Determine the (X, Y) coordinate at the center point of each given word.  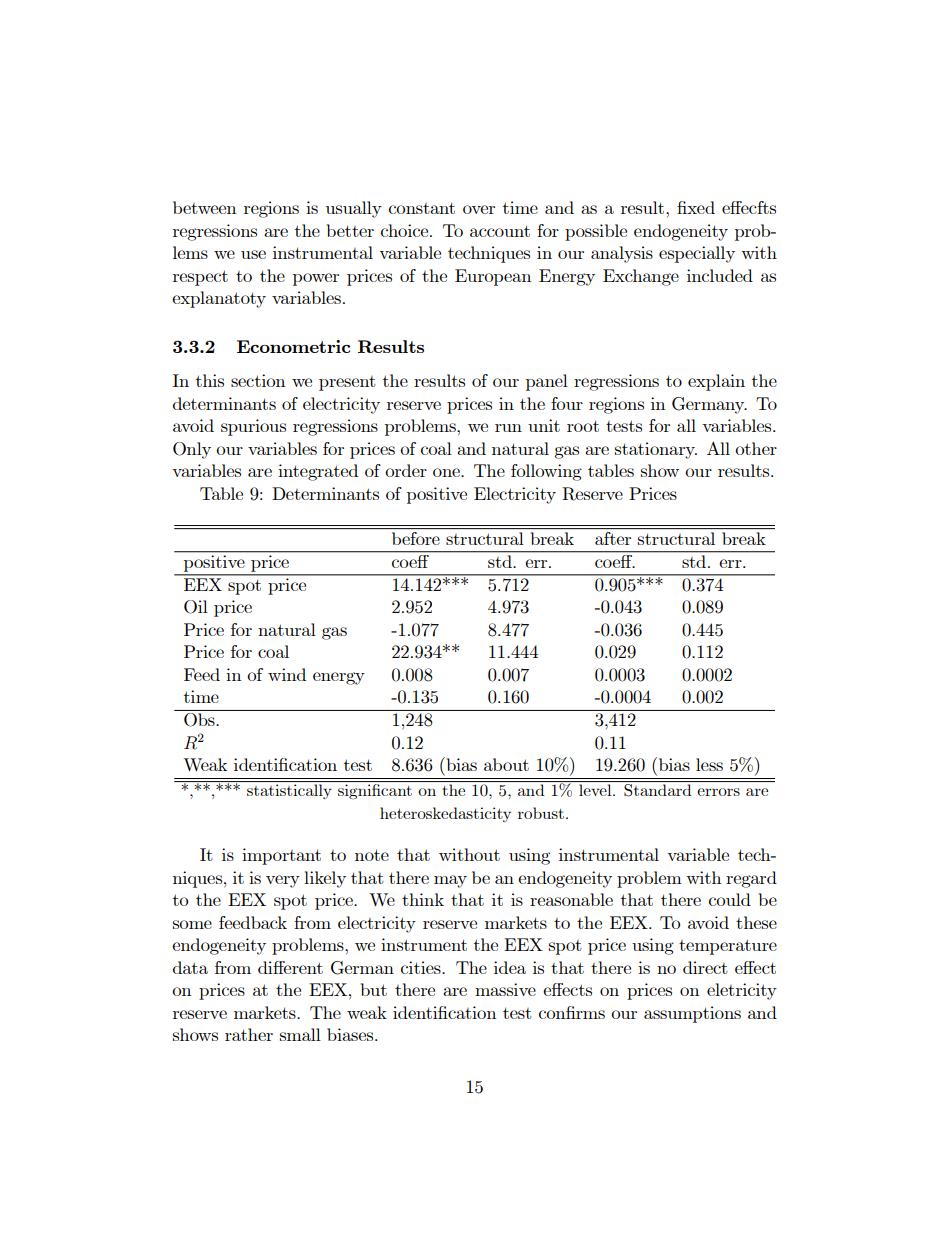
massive (505, 989)
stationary (656, 450)
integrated (318, 472)
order (406, 470)
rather (249, 1034)
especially (697, 254)
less (709, 764)
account (500, 231)
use (253, 254)
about (506, 764)
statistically (289, 791)
